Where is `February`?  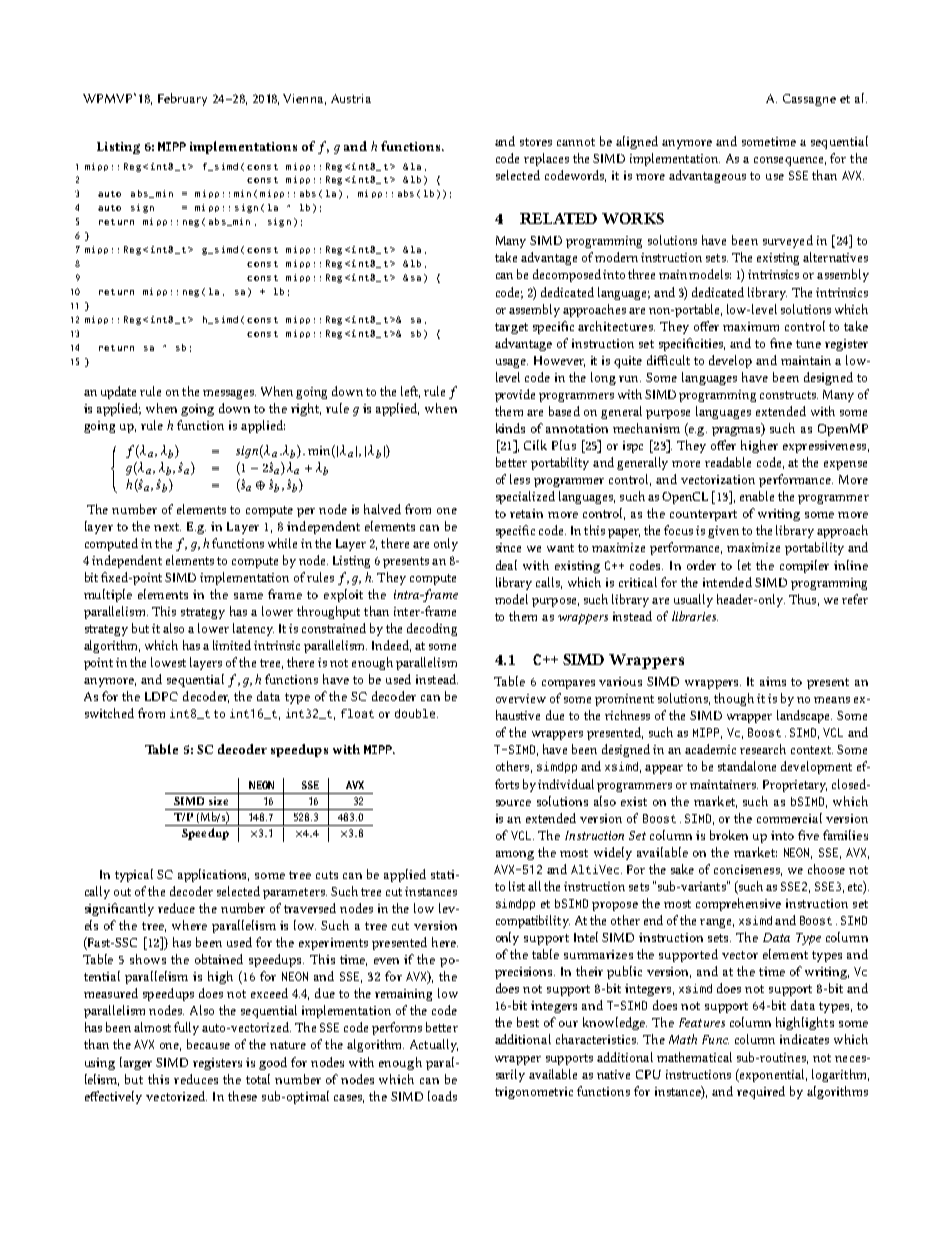
February is located at coordinates (182, 99).
